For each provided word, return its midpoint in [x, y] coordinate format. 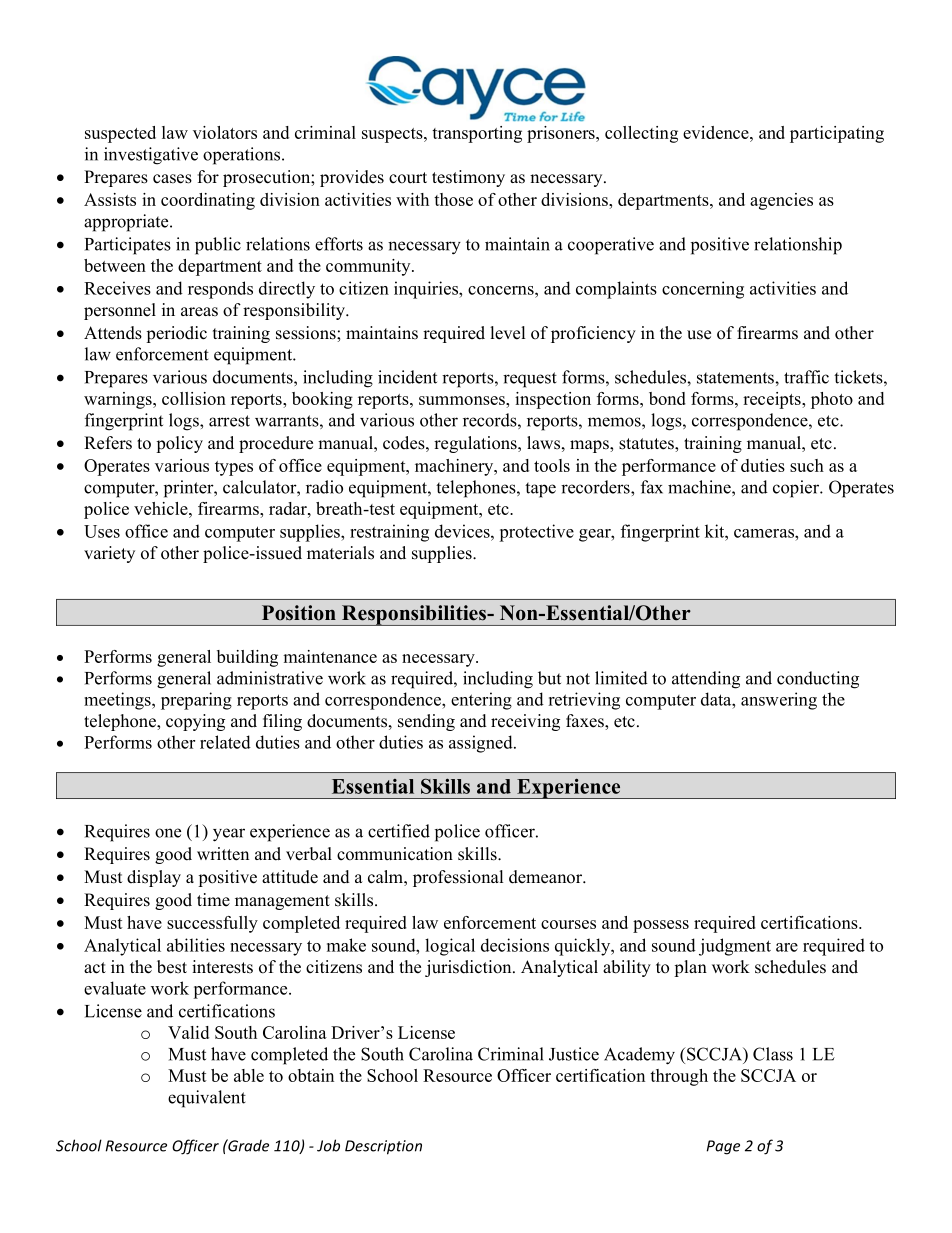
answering [779, 701]
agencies [781, 201]
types [234, 468]
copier [797, 489]
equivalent [207, 1099]
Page [723, 1147]
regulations [476, 444]
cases [172, 179]
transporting [477, 134]
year [229, 835]
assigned [482, 744]
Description [383, 1147]
